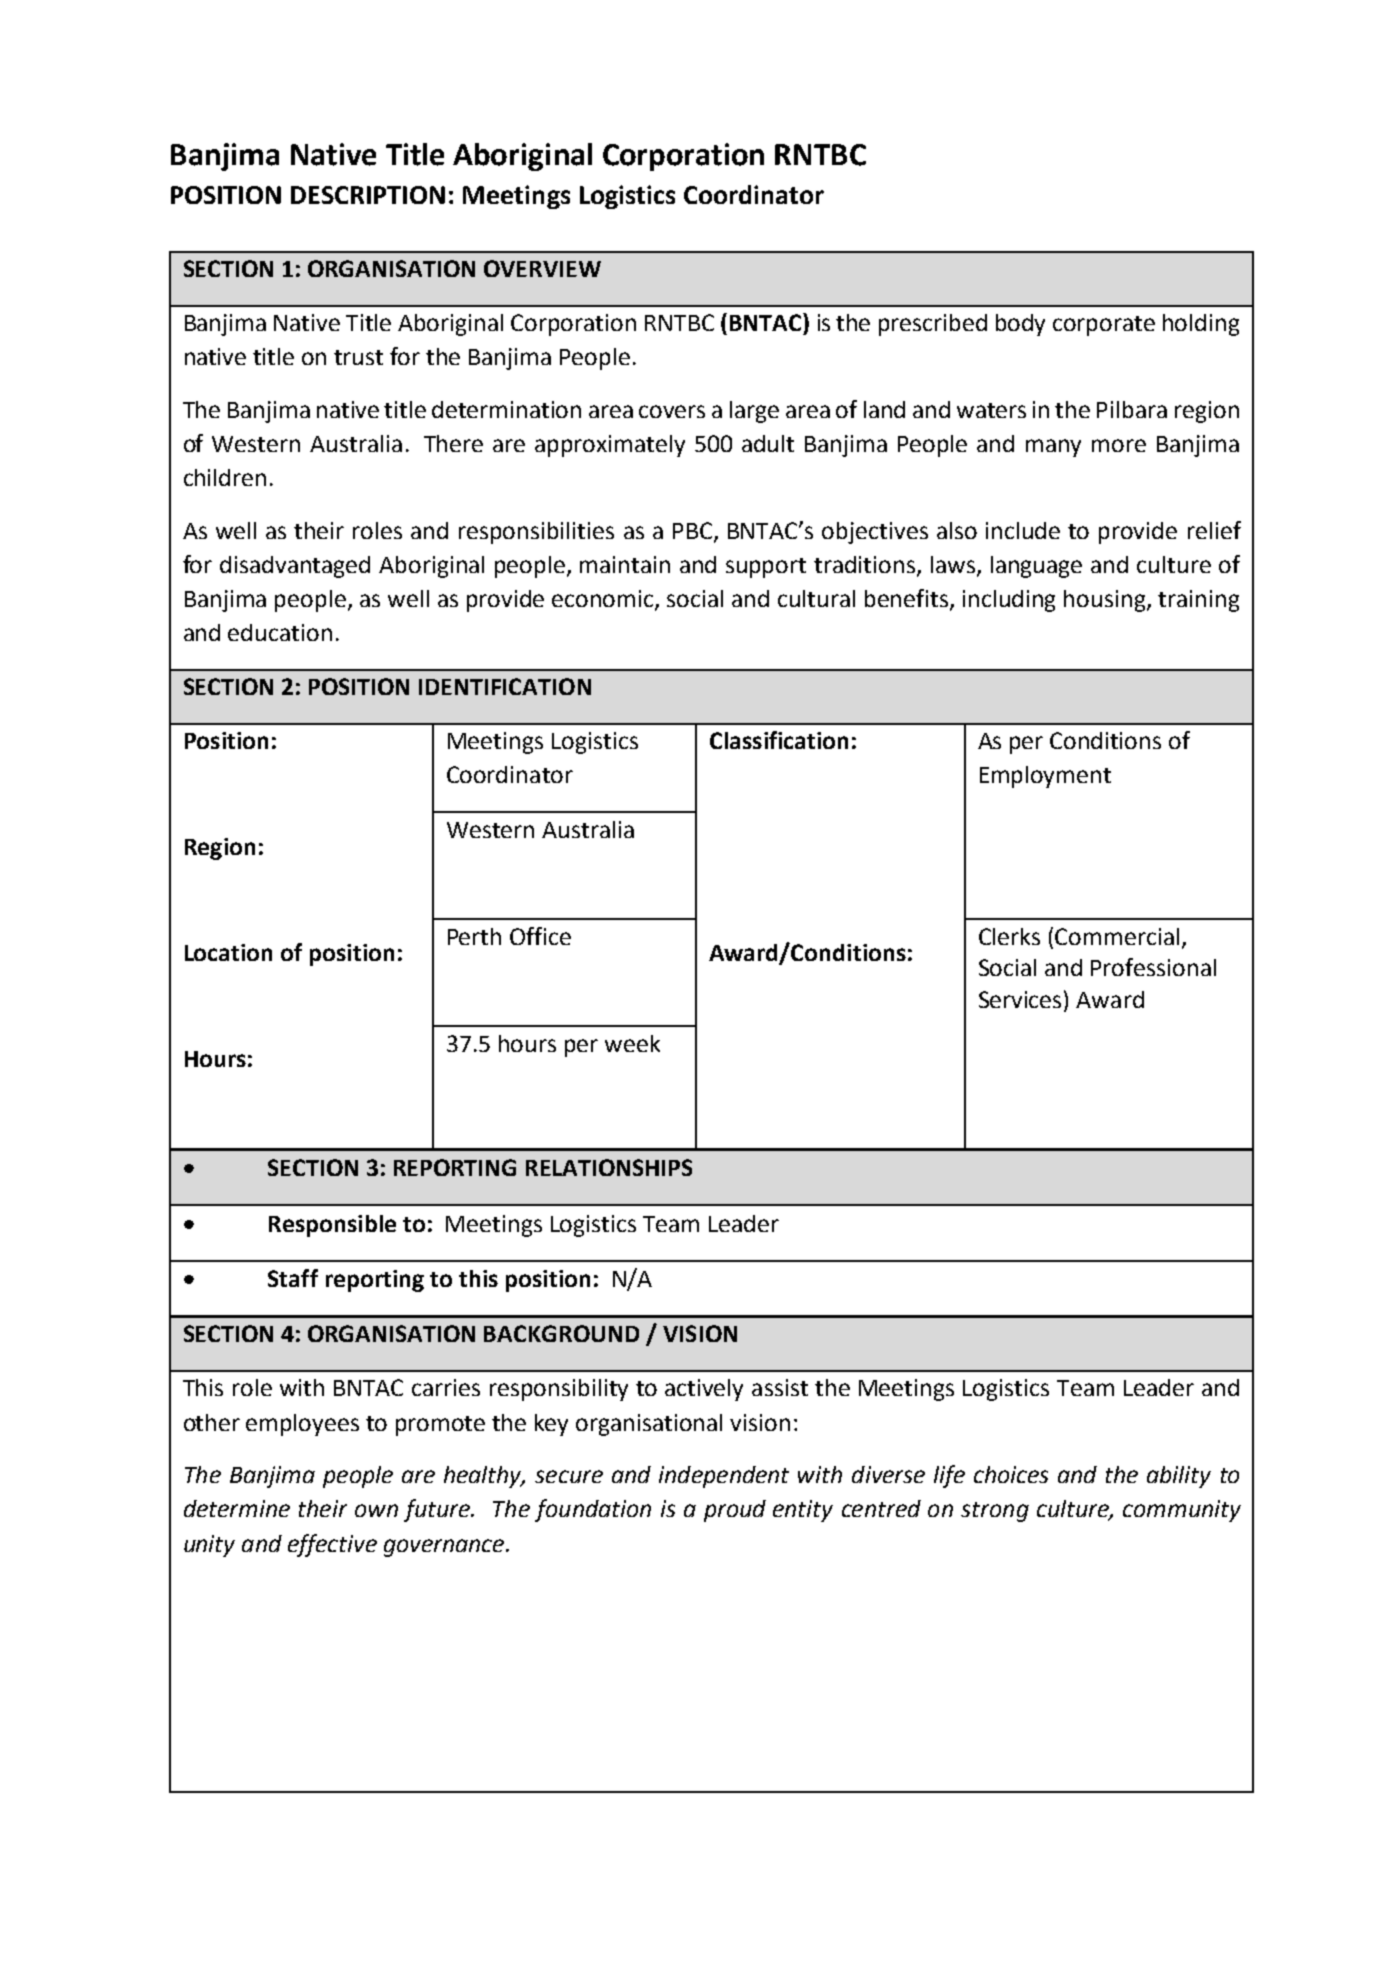 The height and width of the page is (1980, 1400). Describe the element at coordinates (1022, 999) in the page. I see `Services` at that location.
